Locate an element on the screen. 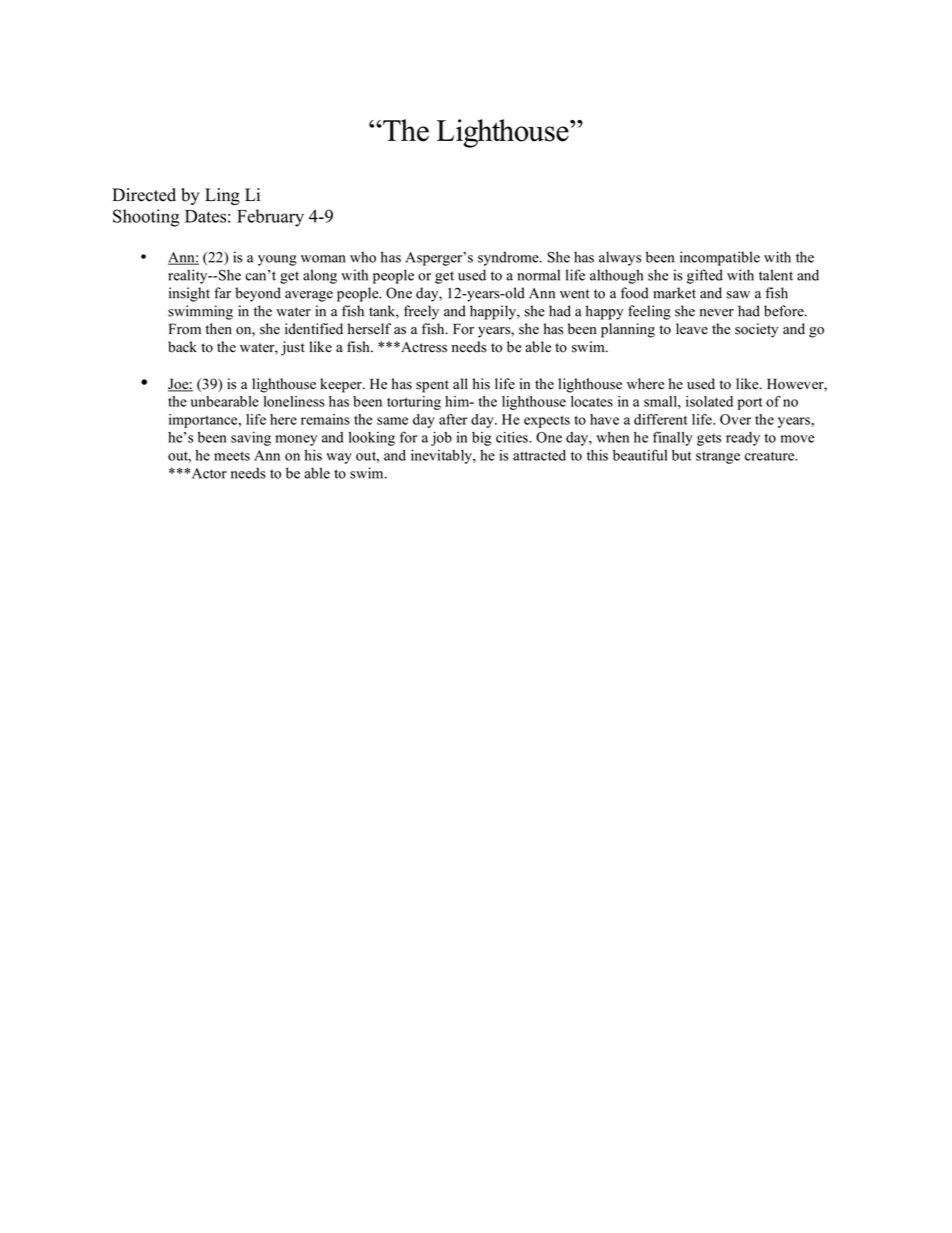  big is located at coordinates (481, 439).
